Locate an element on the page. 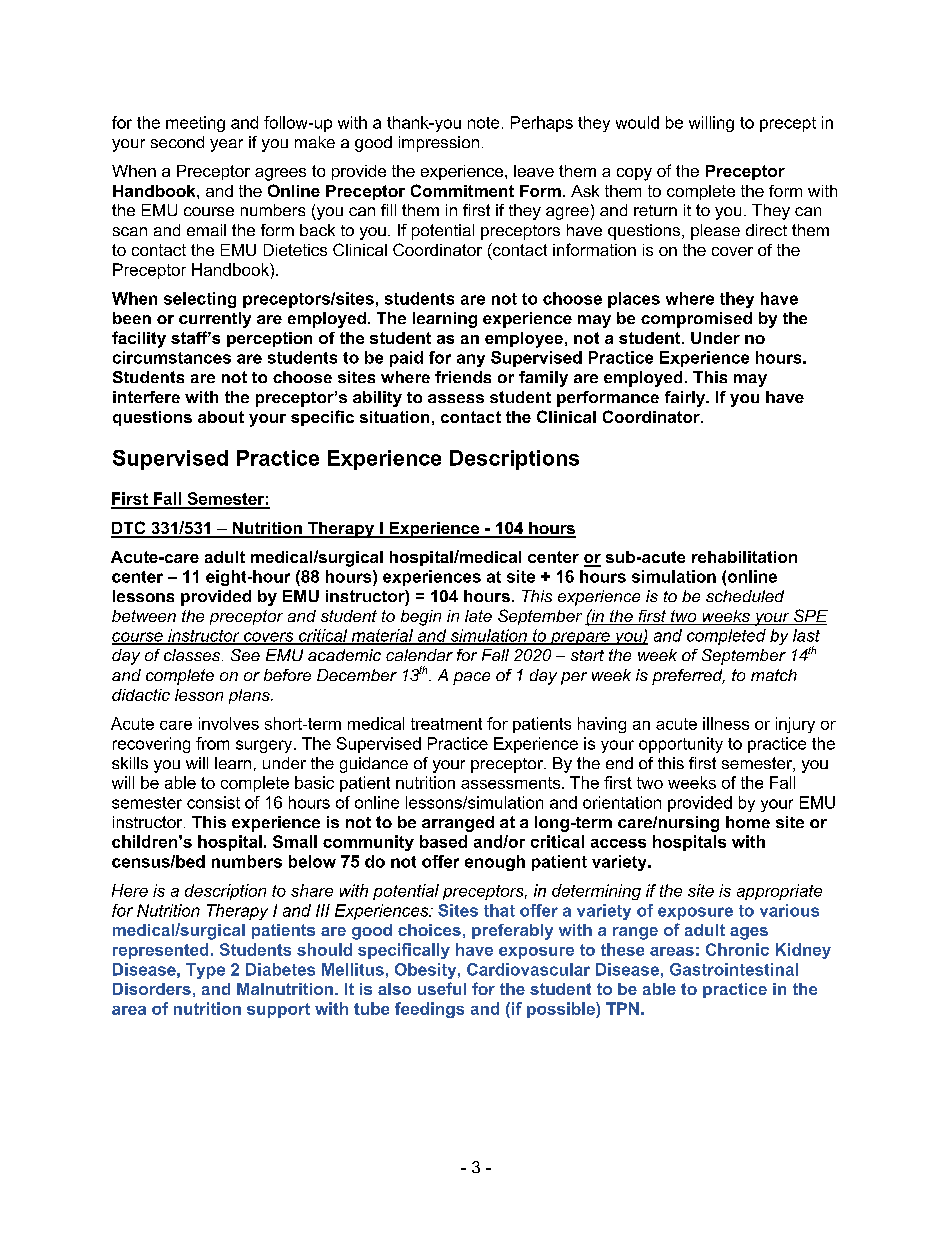  year is located at coordinates (226, 145).
